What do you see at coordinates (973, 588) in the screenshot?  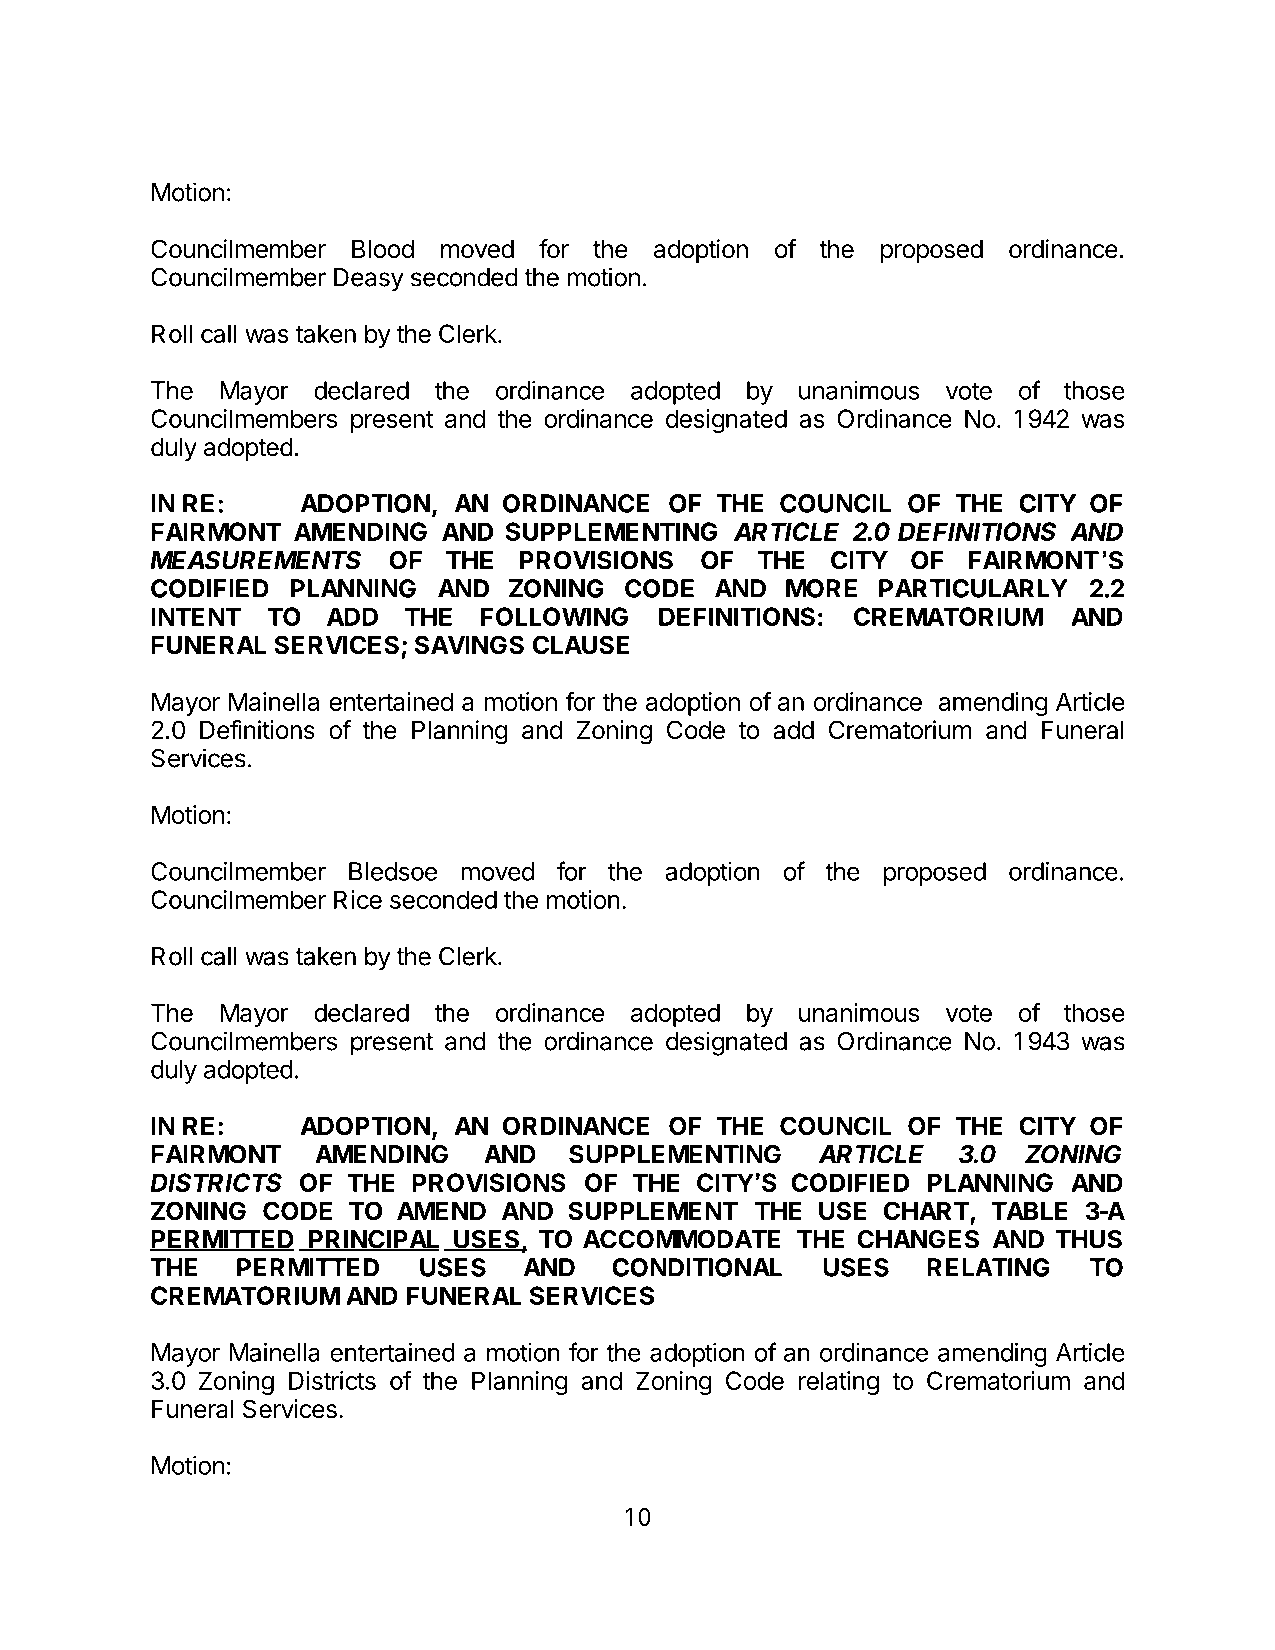 I see `PARTICULARLY` at bounding box center [973, 588].
